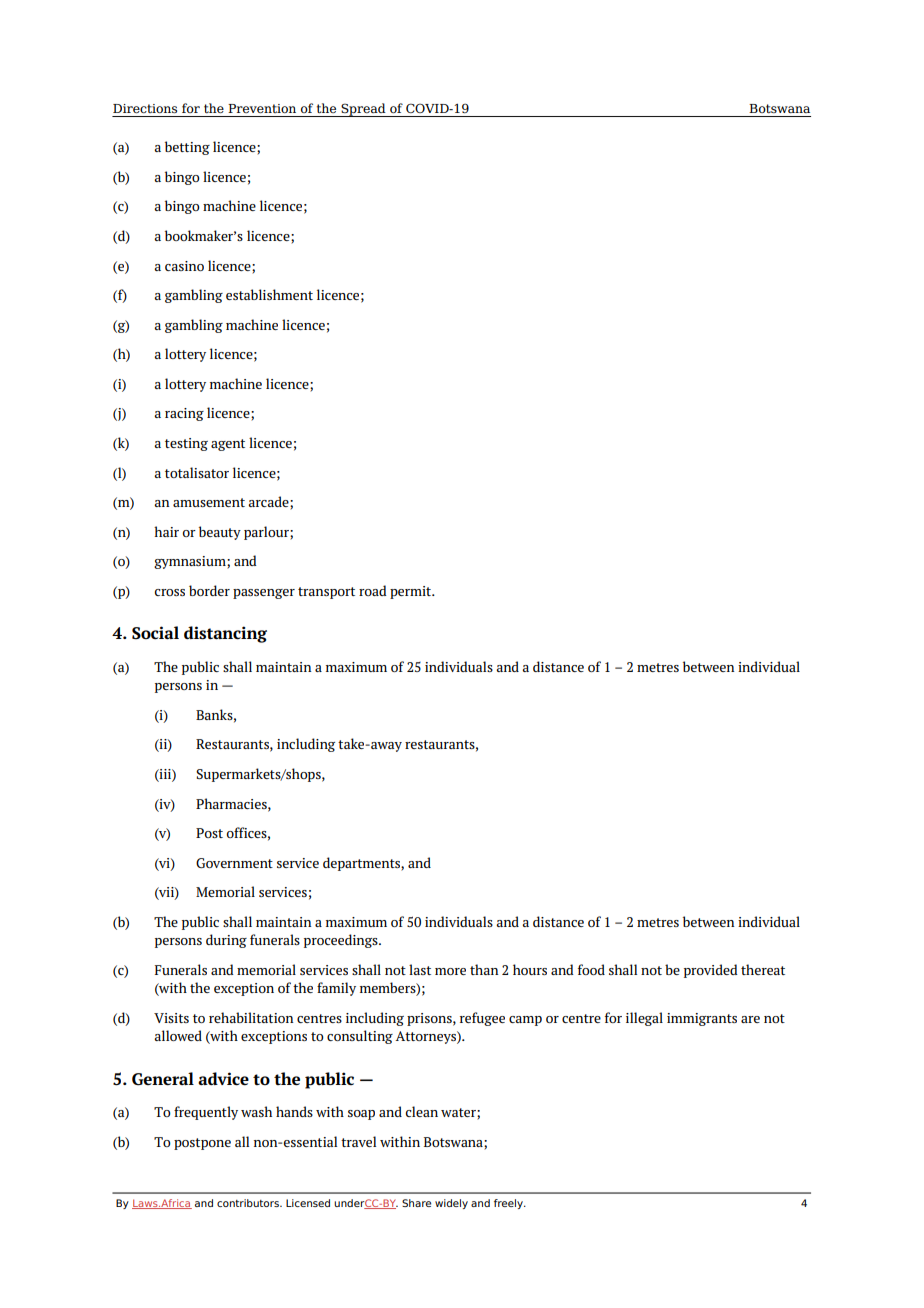  What do you see at coordinates (234, 863) in the image?
I see `Government` at bounding box center [234, 863].
